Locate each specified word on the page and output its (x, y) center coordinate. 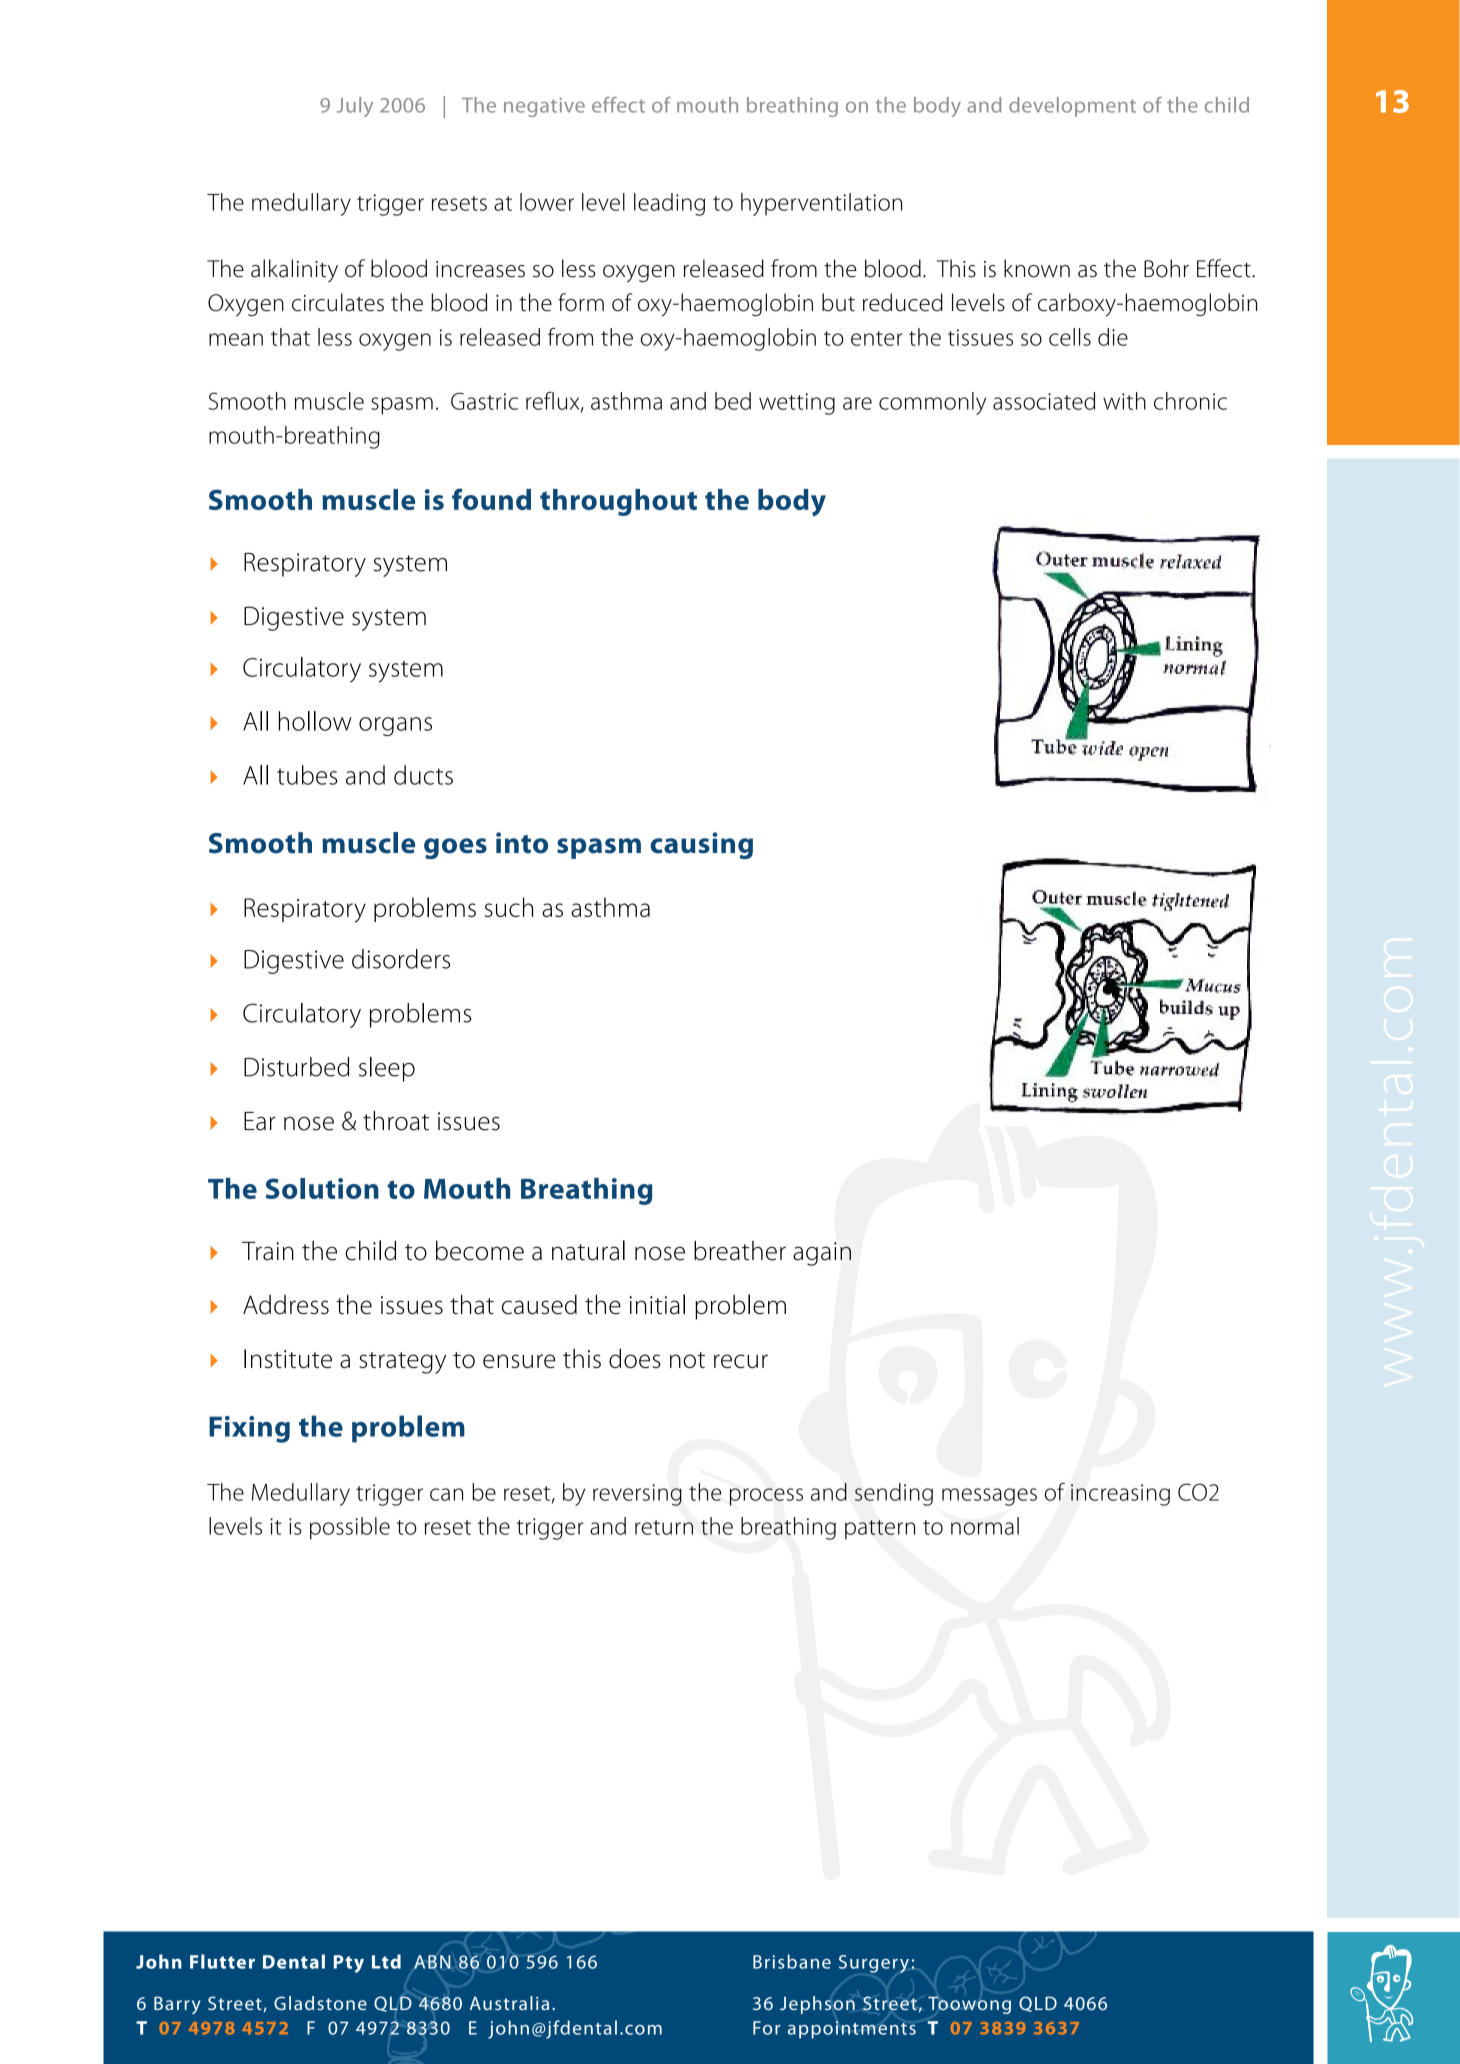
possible (350, 1528)
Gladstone (320, 2003)
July (354, 107)
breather (740, 1251)
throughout (618, 502)
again (822, 1254)
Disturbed (296, 1067)
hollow (315, 721)
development (1072, 107)
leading (669, 204)
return (664, 1527)
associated (1044, 401)
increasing (1120, 1495)
